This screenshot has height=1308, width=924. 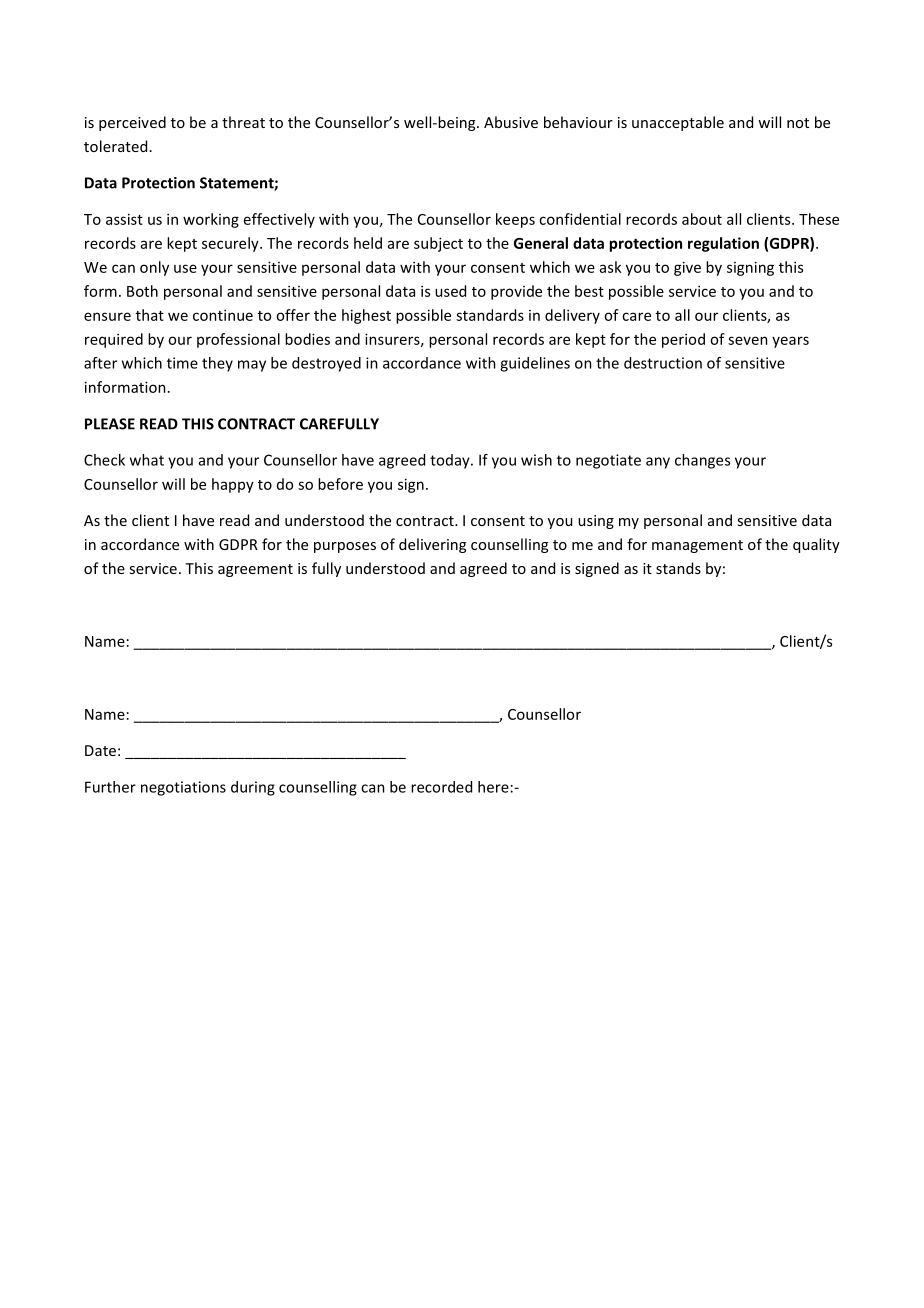 What do you see at coordinates (678, 123) in the screenshot?
I see `unacceptable` at bounding box center [678, 123].
